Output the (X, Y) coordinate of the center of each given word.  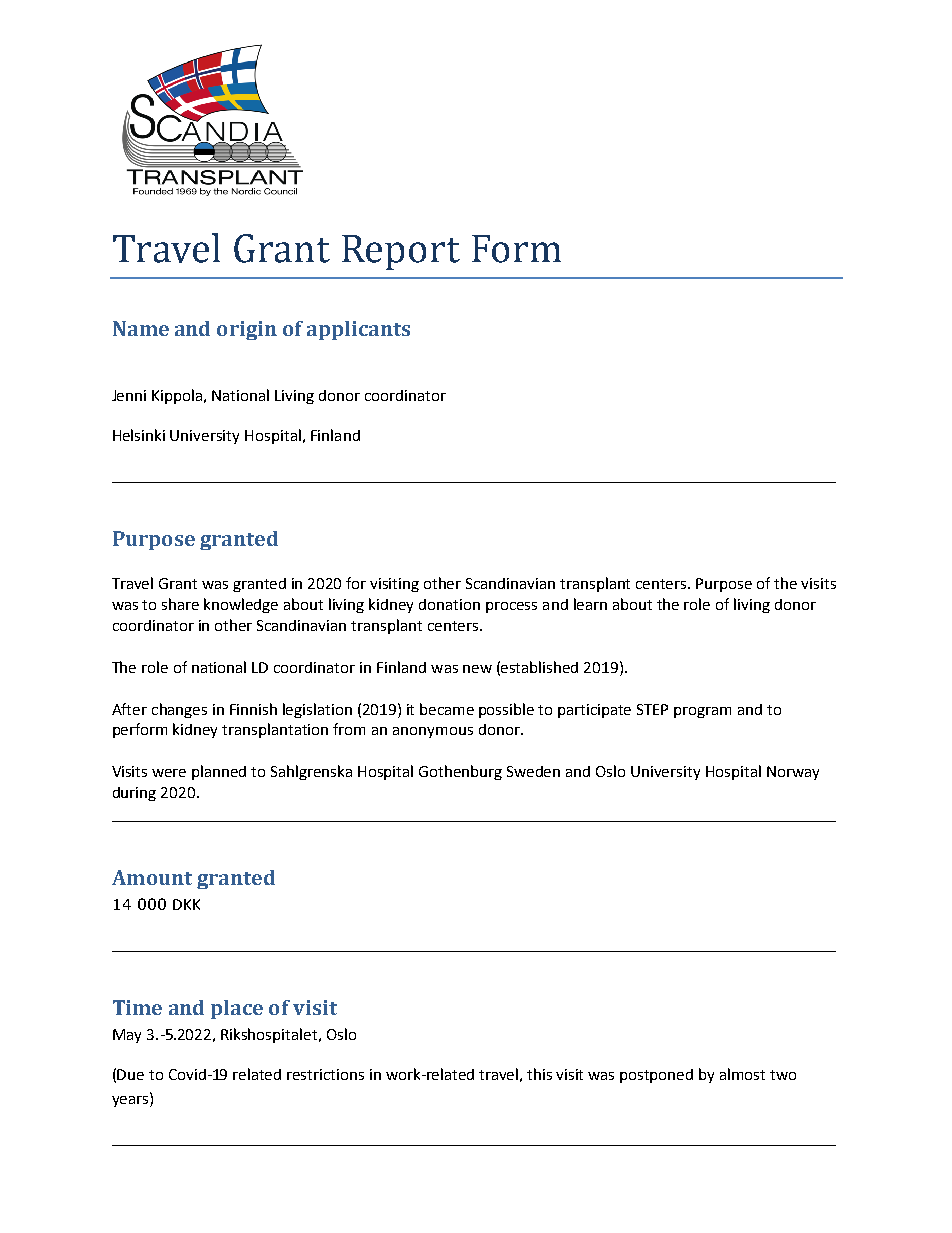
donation (449, 604)
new (477, 669)
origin (247, 330)
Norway (793, 773)
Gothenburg (460, 772)
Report (401, 252)
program (702, 712)
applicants (358, 330)
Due (130, 1074)
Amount (152, 877)
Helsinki (139, 435)
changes (179, 710)
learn (590, 604)
